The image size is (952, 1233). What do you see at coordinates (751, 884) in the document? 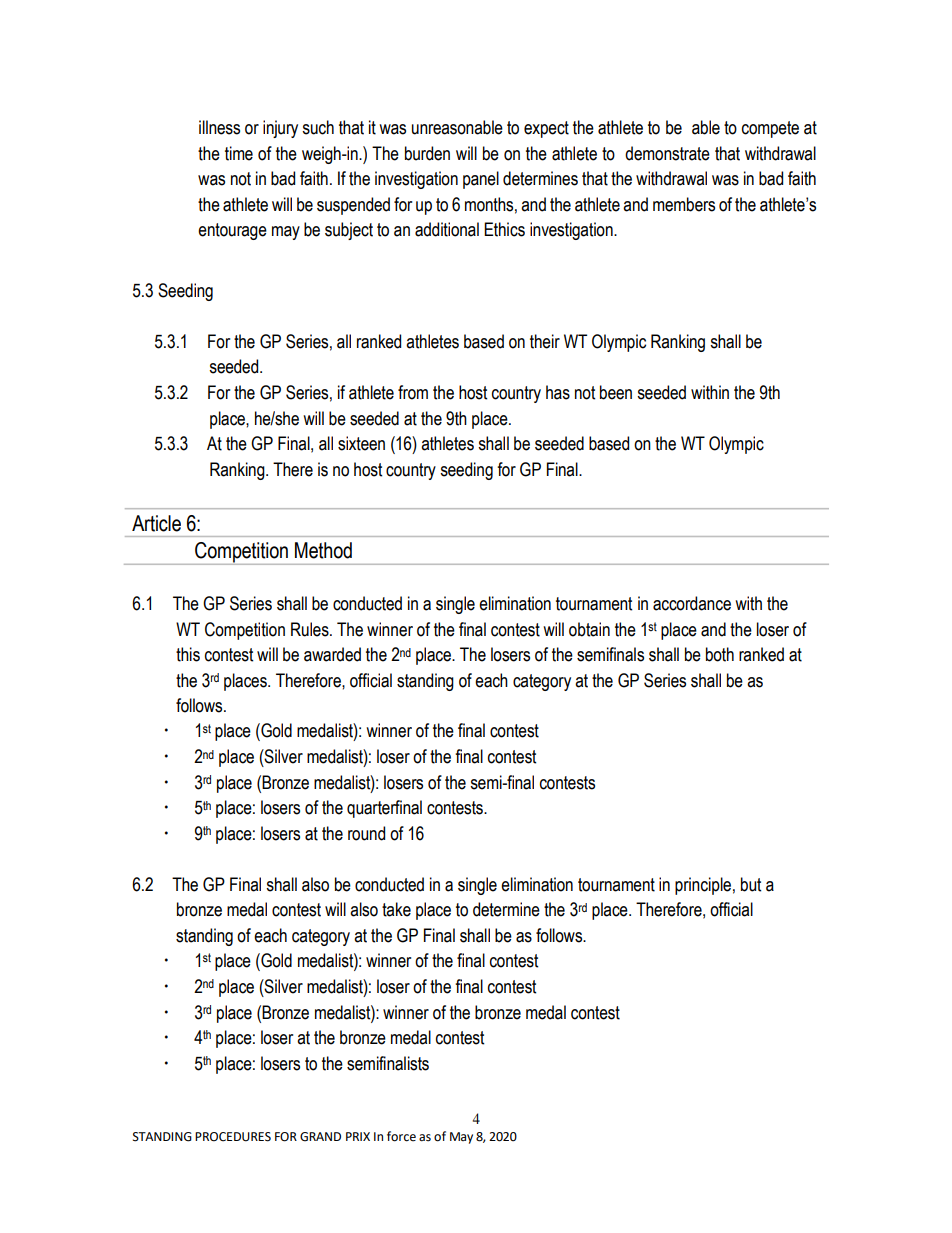
I see `but` at bounding box center [751, 884].
